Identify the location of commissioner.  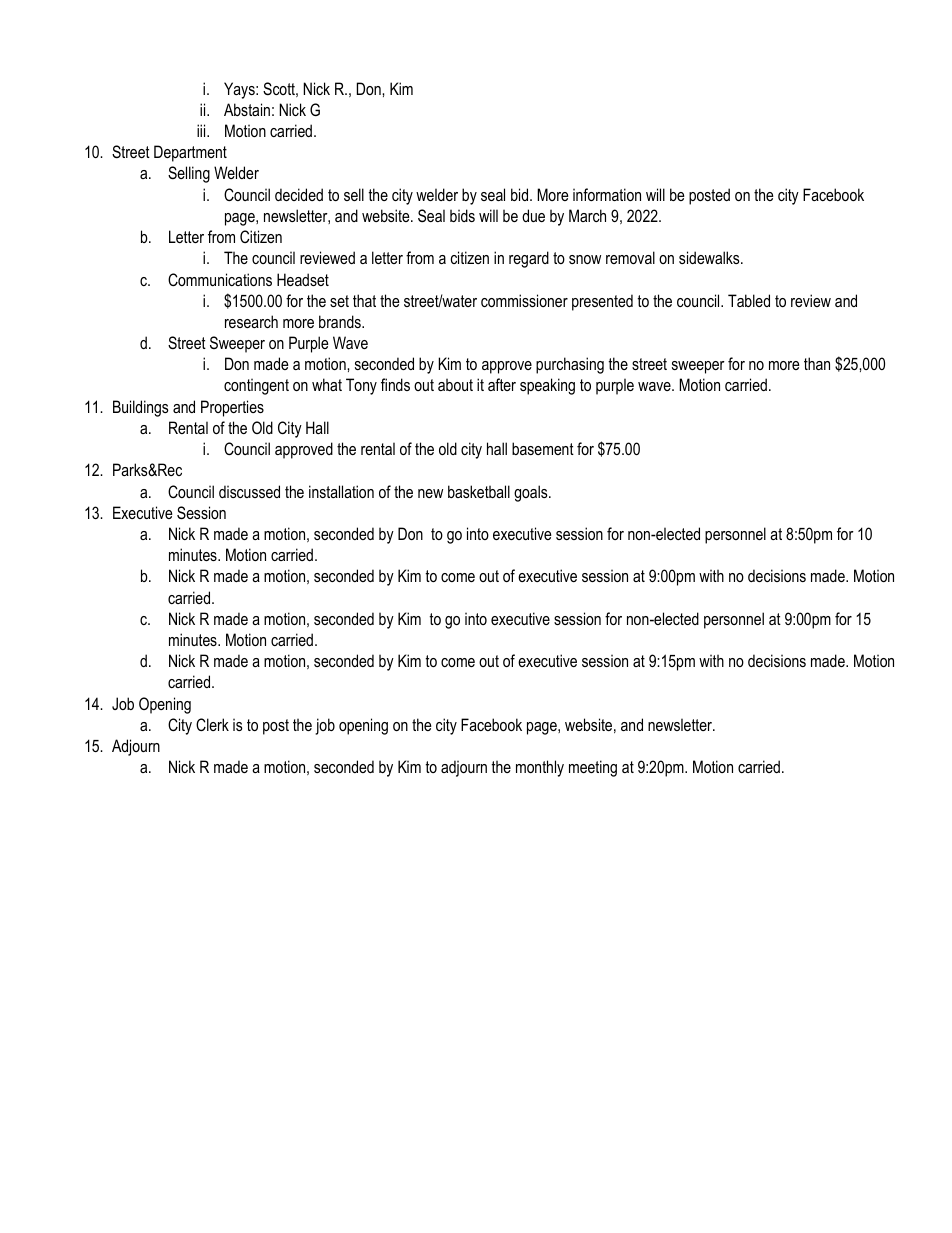
(524, 300).
